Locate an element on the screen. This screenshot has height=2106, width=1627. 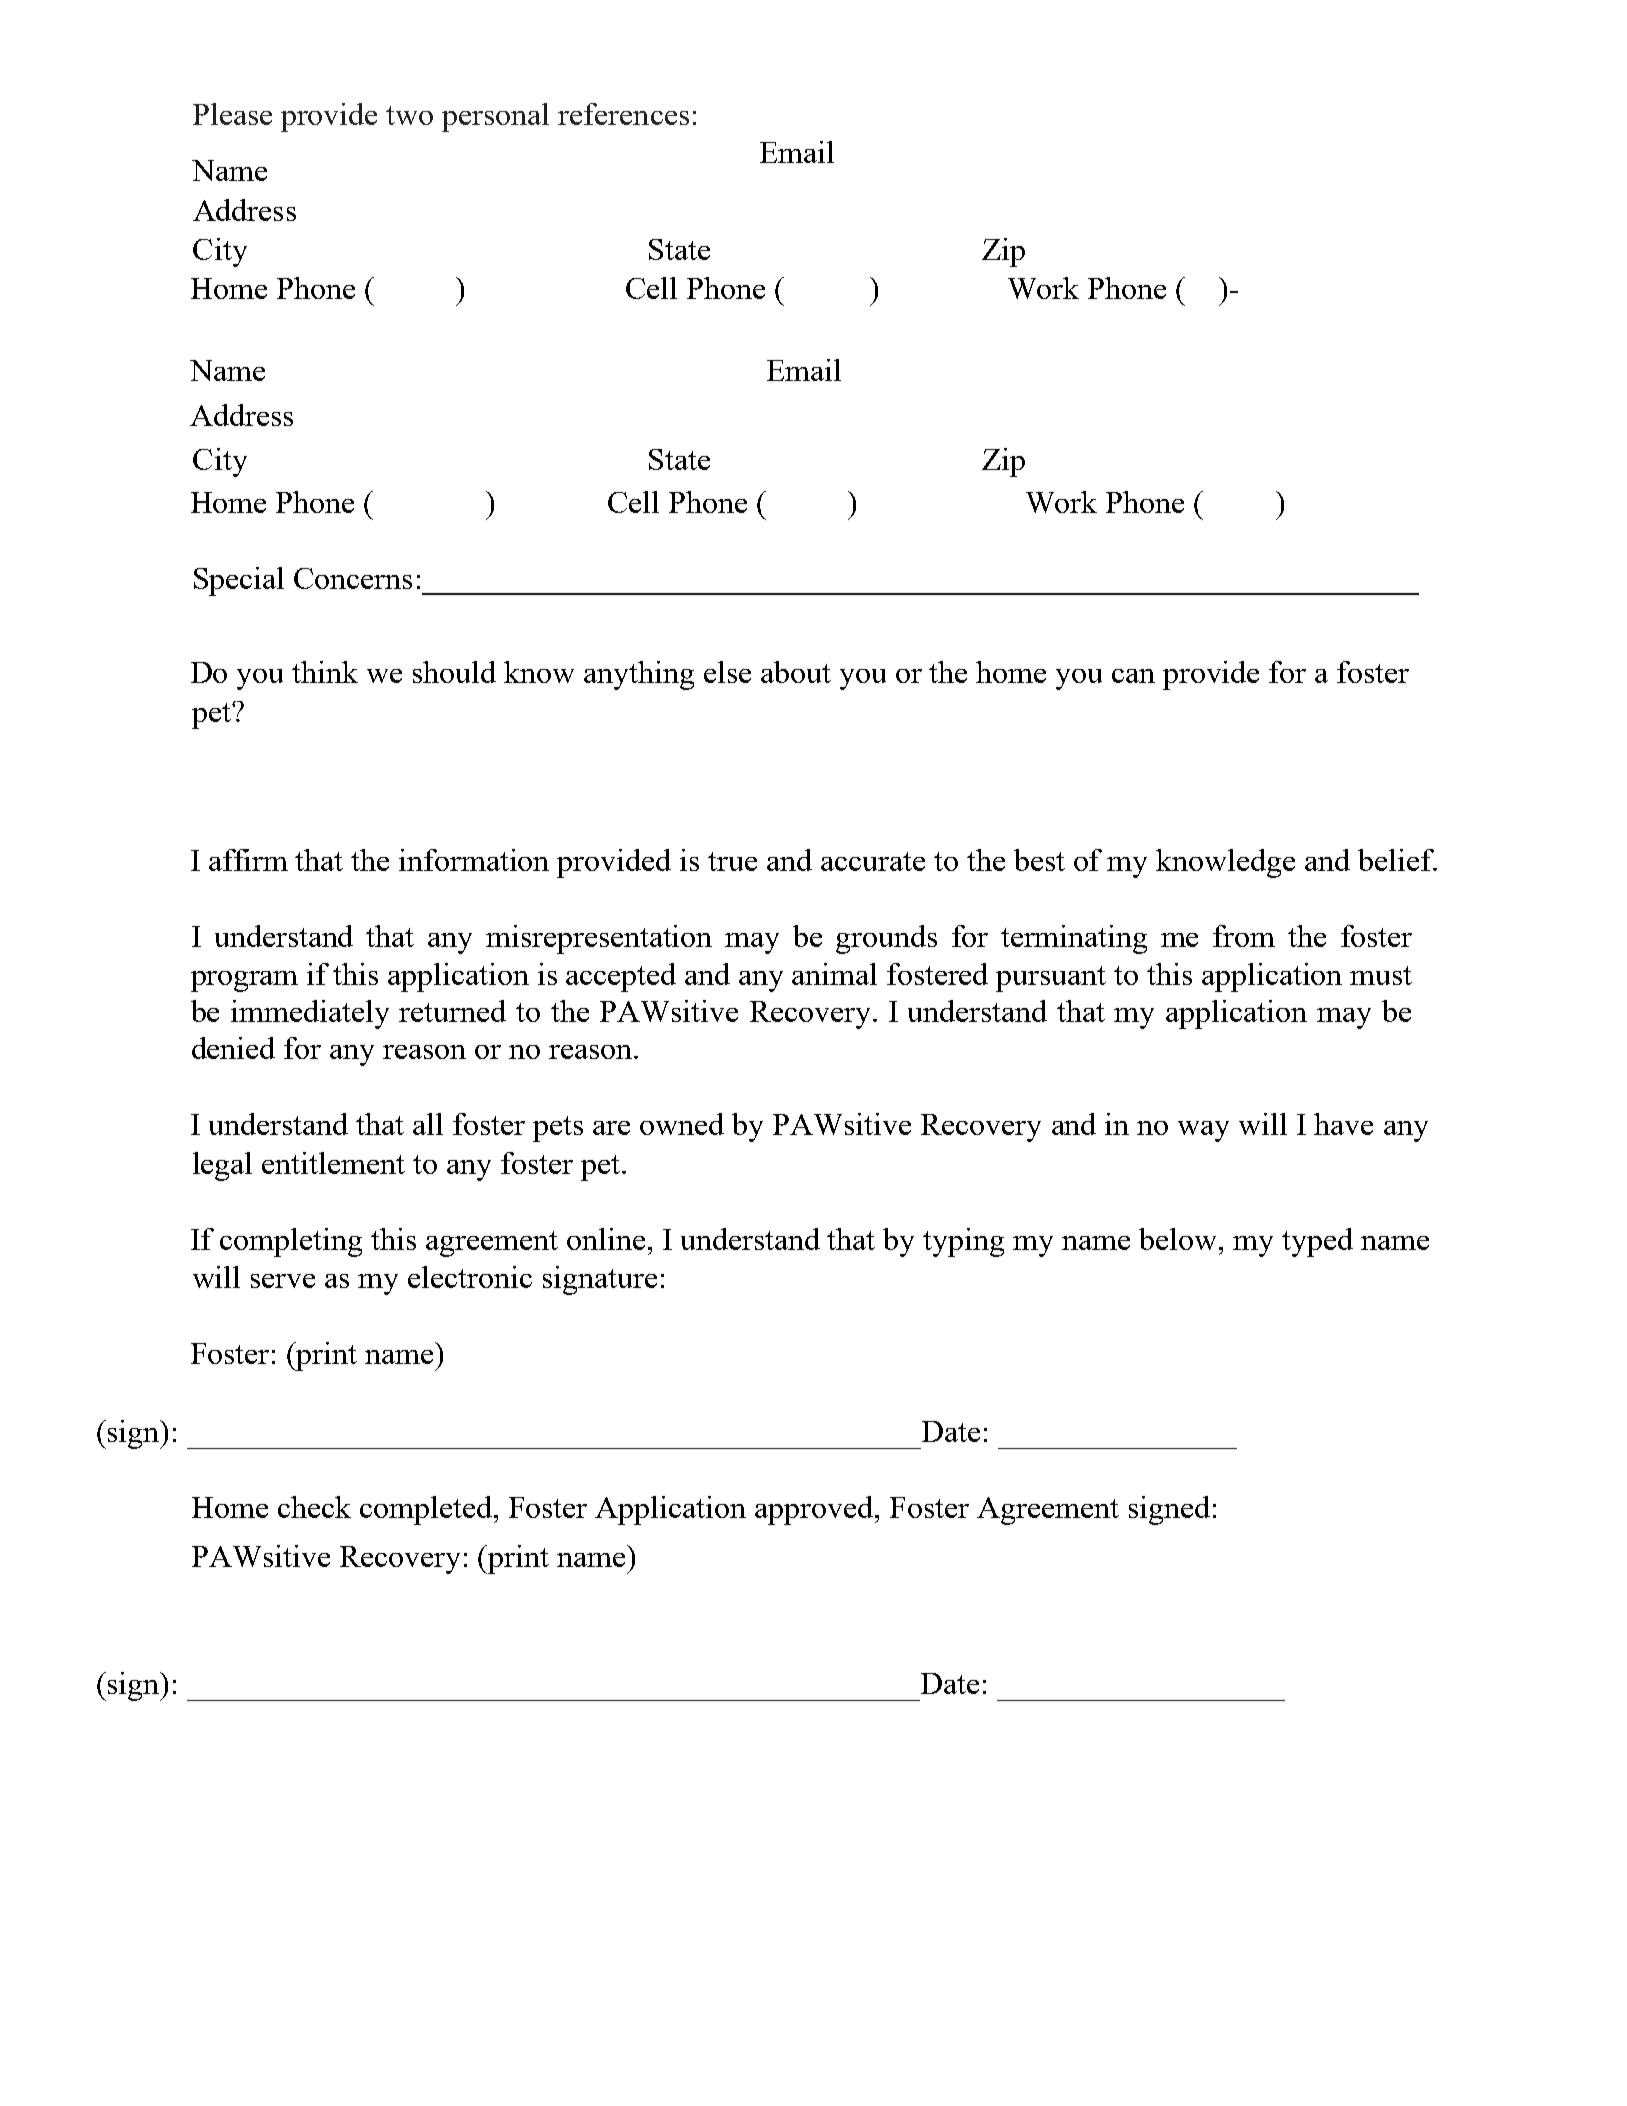
accurate is located at coordinates (873, 861).
